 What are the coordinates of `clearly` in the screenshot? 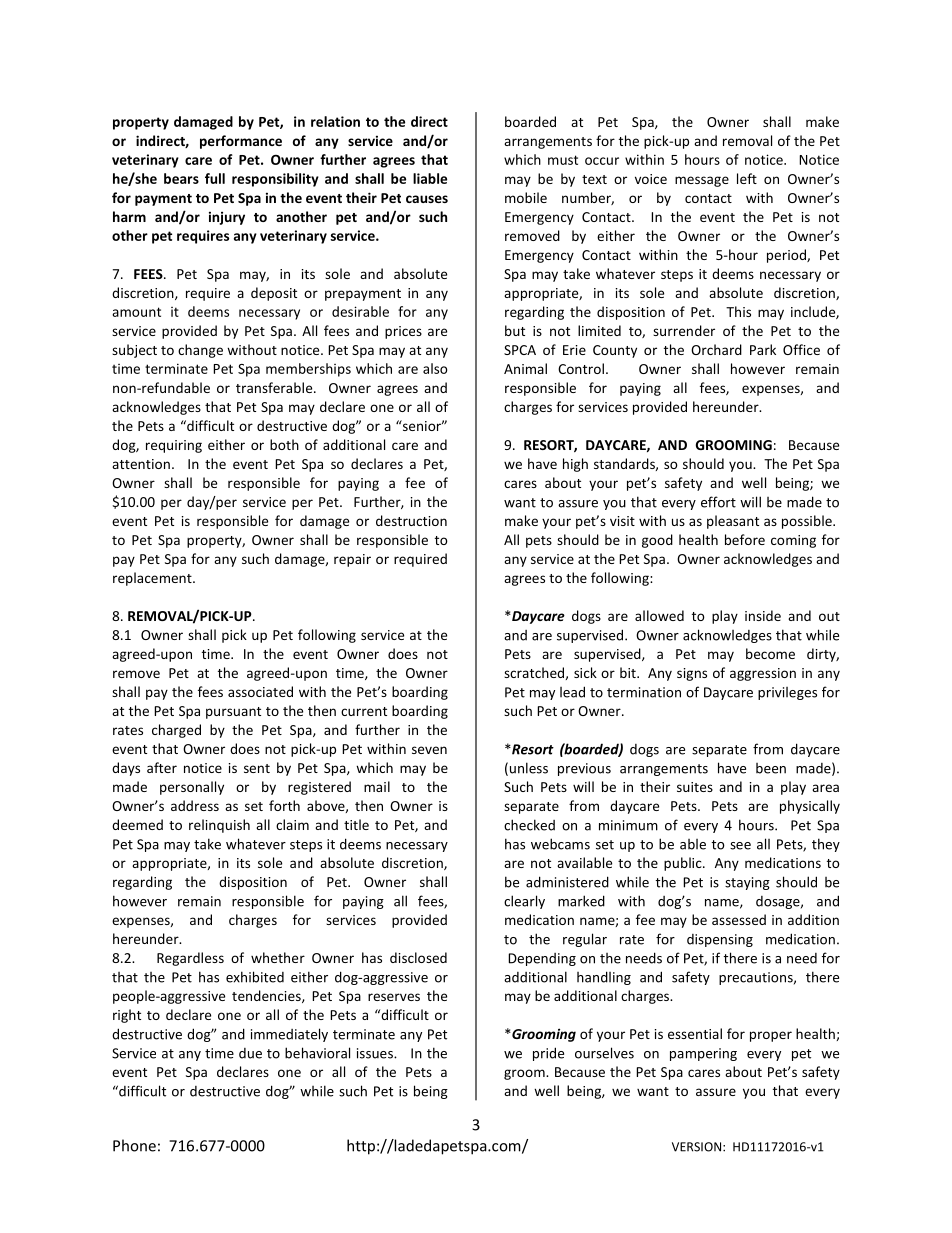 It's located at (524, 902).
